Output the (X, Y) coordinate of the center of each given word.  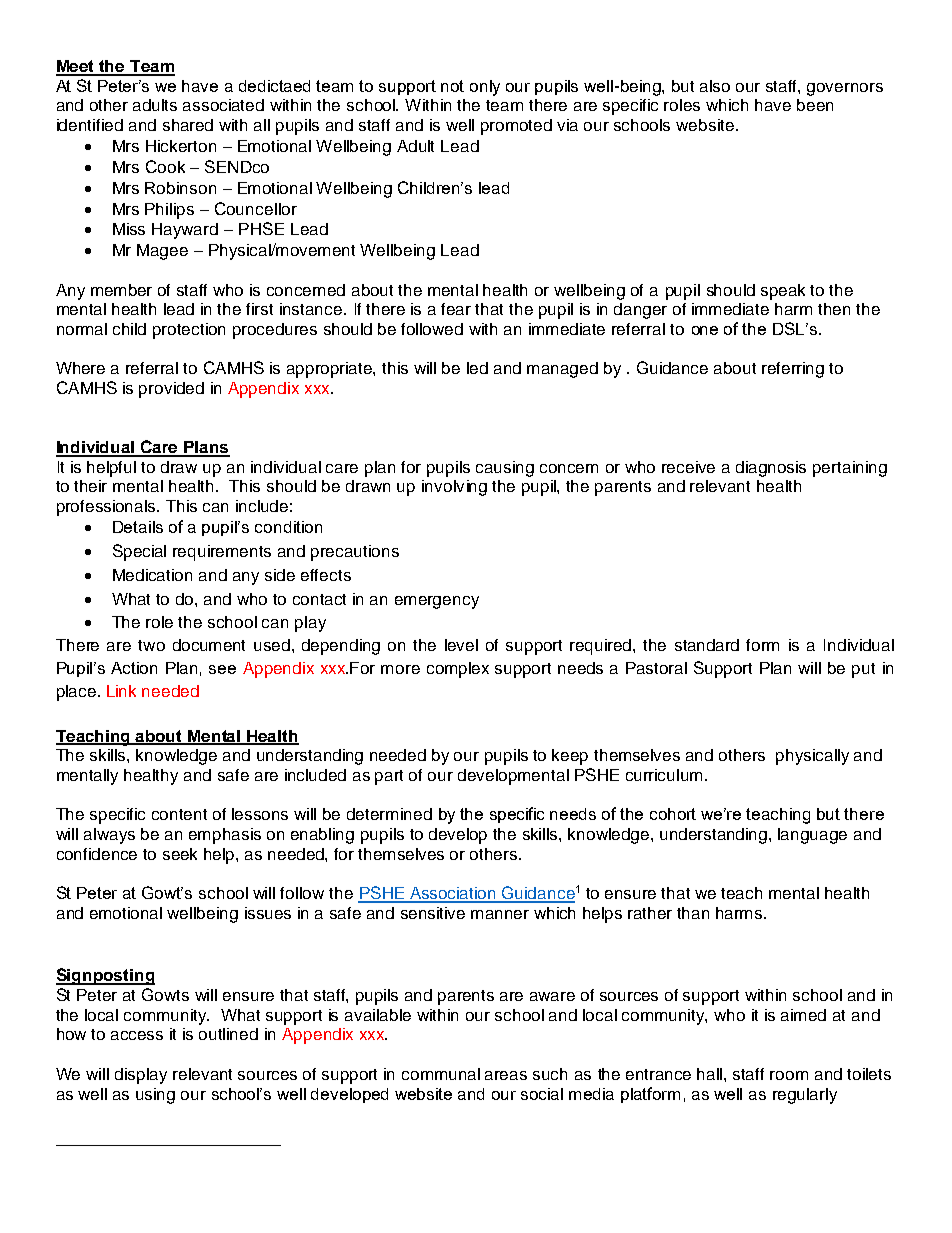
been (815, 105)
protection (189, 331)
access (137, 1035)
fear (456, 309)
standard (707, 645)
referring (793, 370)
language (812, 836)
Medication (152, 575)
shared (188, 125)
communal (441, 1074)
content (179, 814)
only (485, 88)
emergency (437, 602)
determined (389, 814)
